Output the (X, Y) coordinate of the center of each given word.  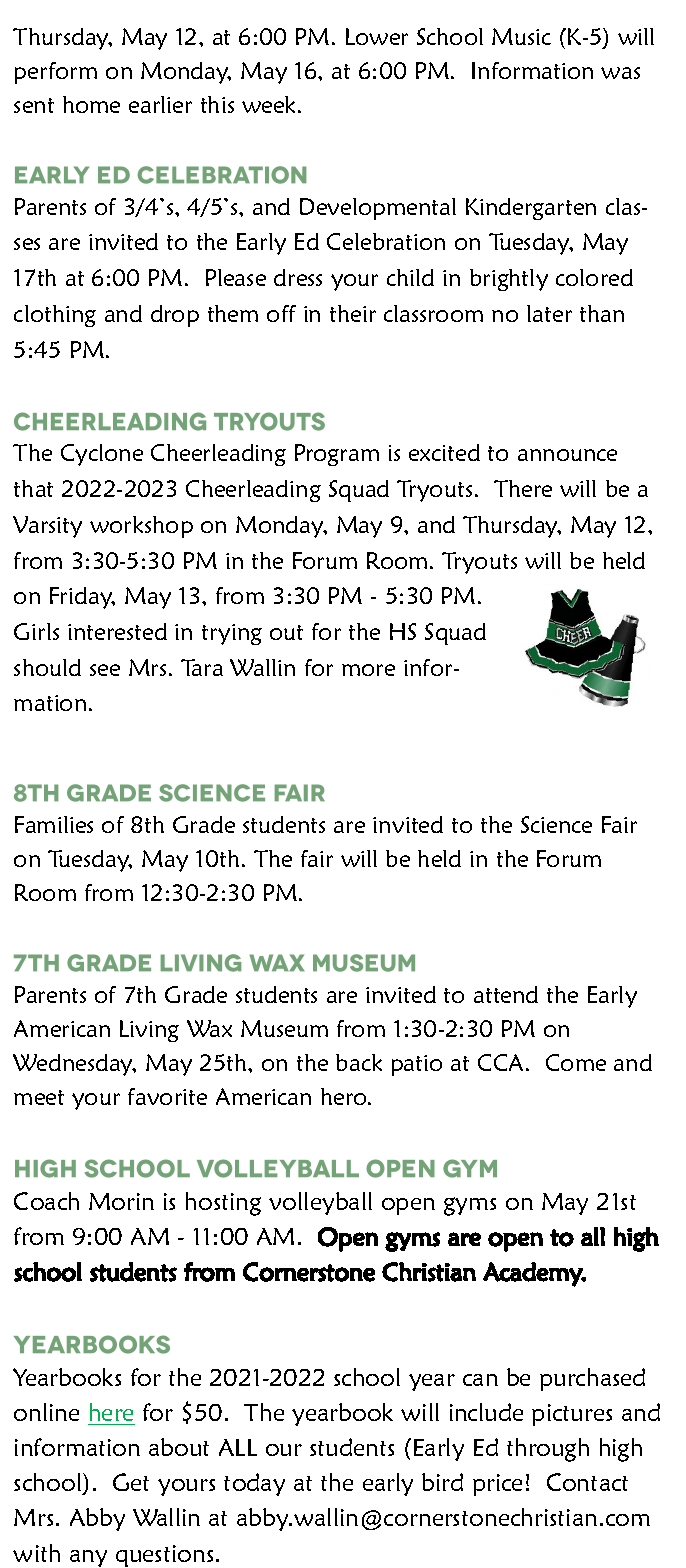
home (91, 104)
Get (131, 1482)
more (368, 670)
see (105, 670)
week (270, 104)
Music (521, 36)
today (254, 1484)
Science (556, 824)
